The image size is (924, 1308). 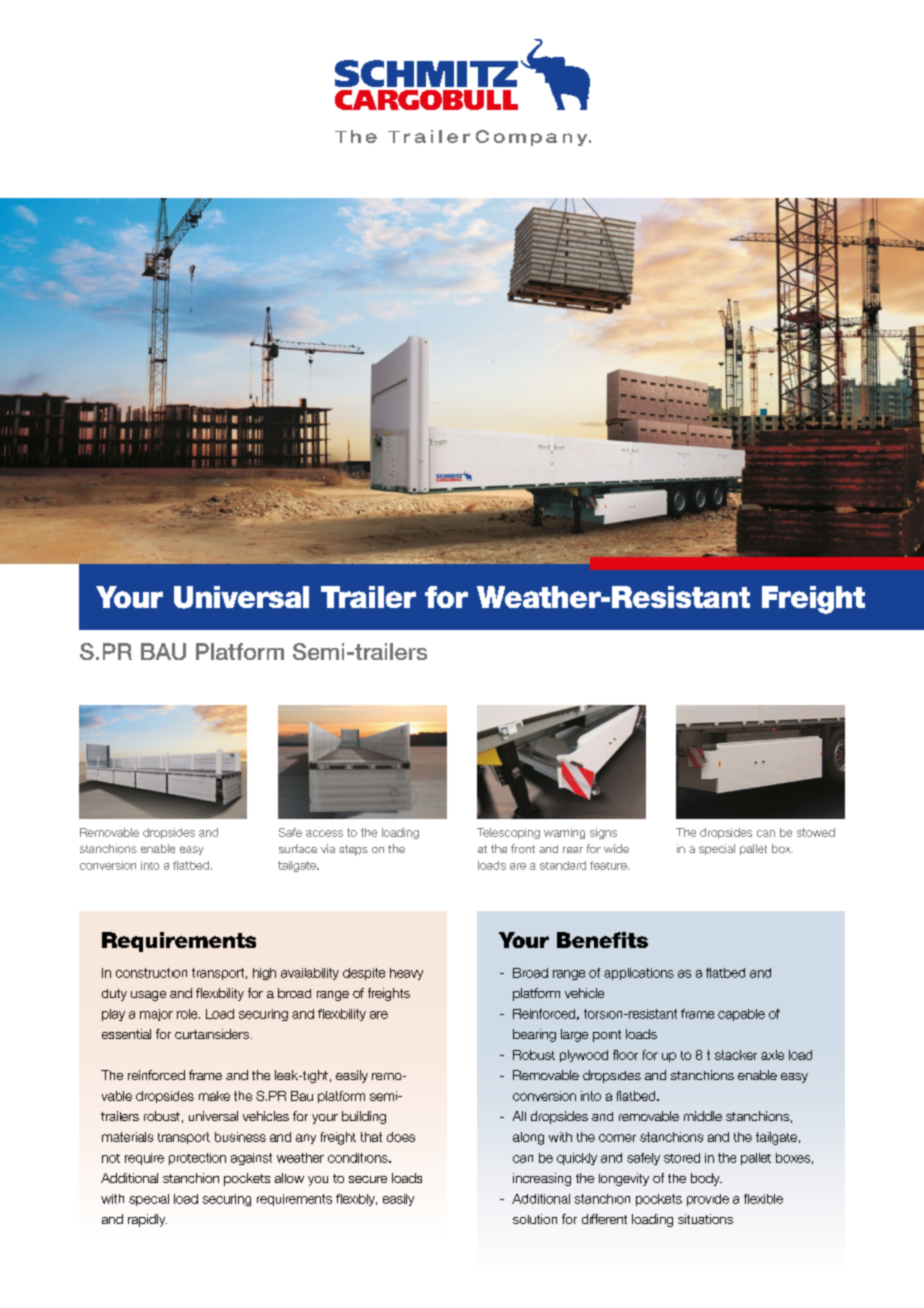 What do you see at coordinates (708, 1200) in the screenshot?
I see `provide` at bounding box center [708, 1200].
